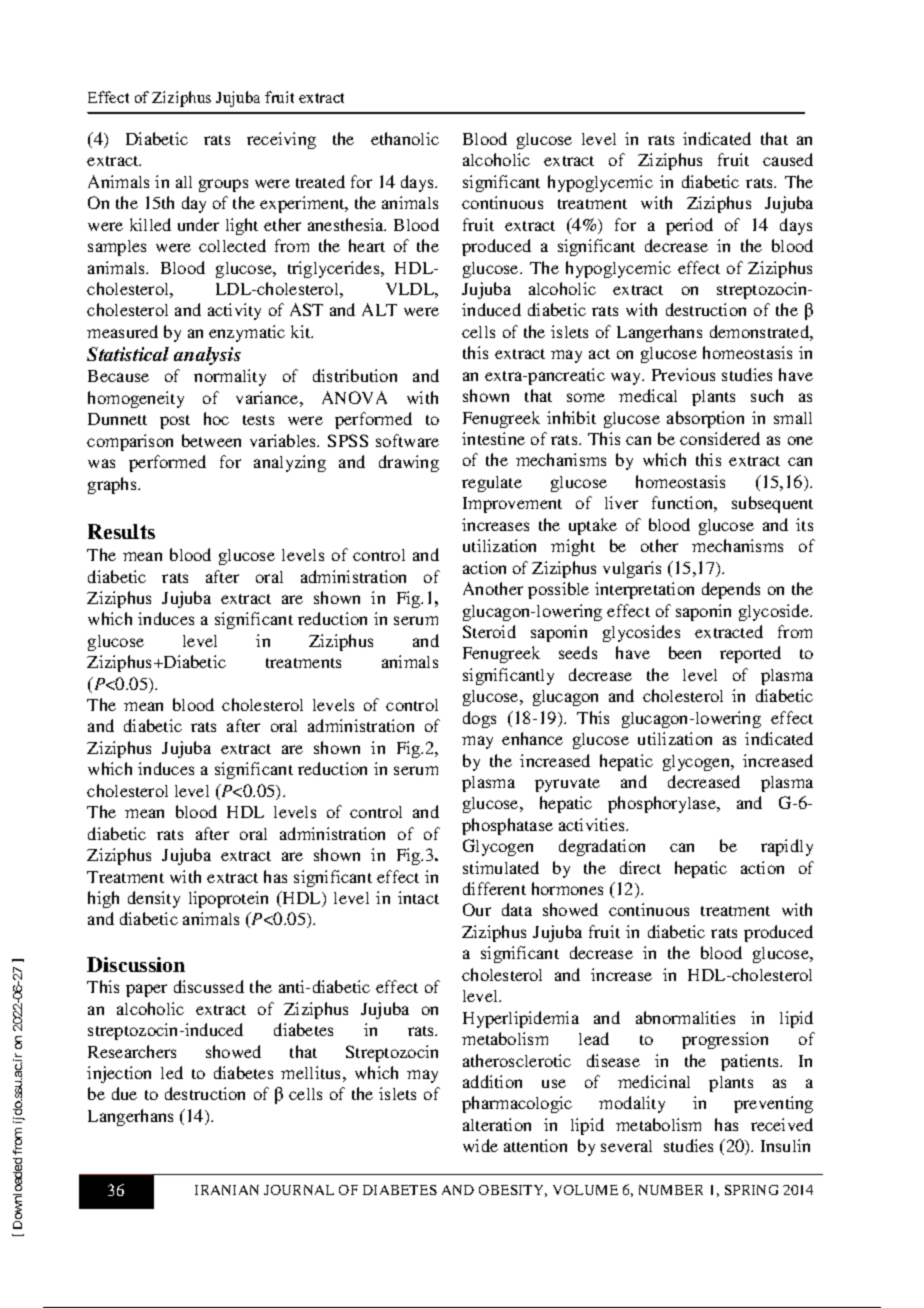  Describe the element at coordinates (154, 899) in the page. I see `density` at that location.
